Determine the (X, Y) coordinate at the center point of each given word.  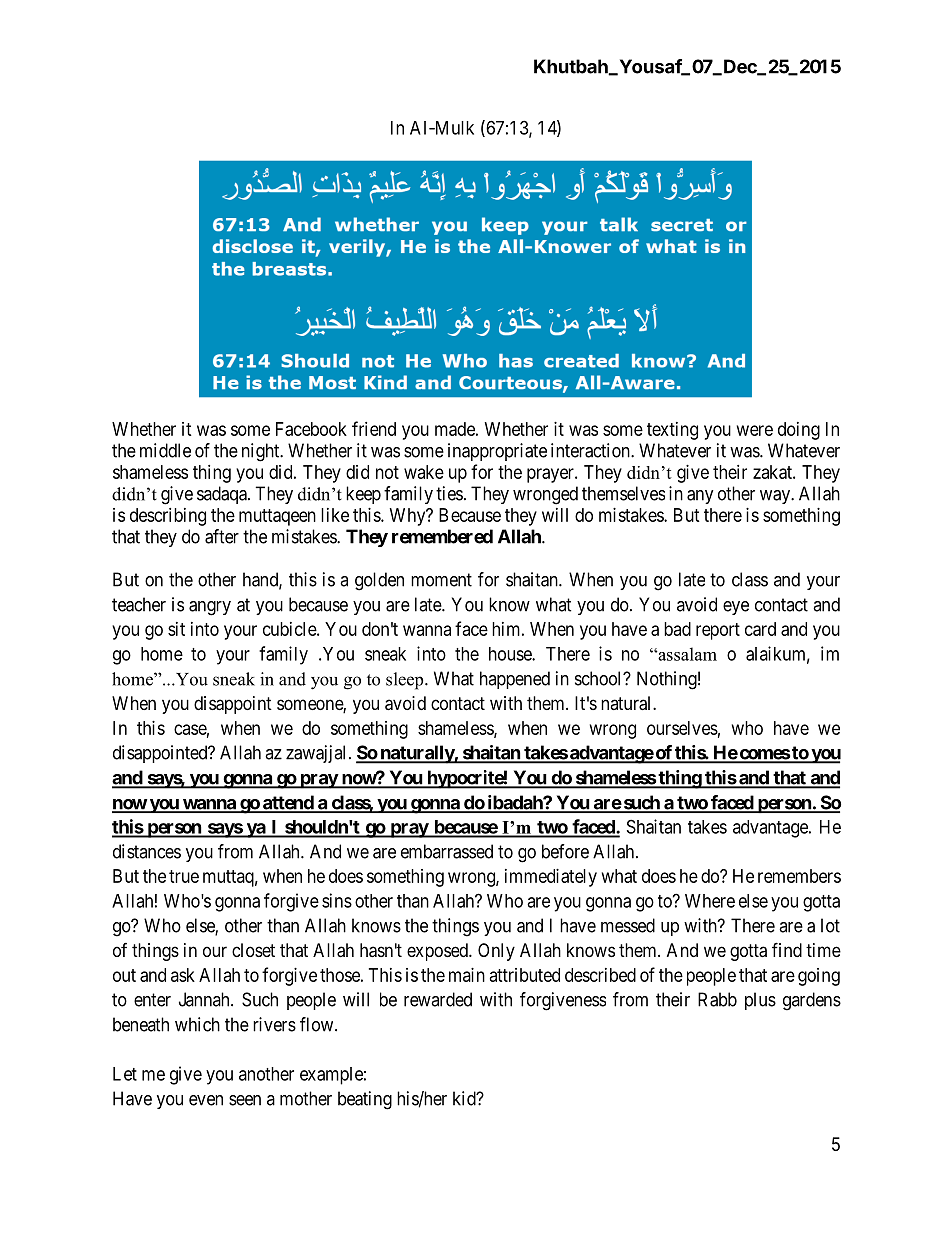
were (755, 430)
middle (165, 450)
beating (365, 1100)
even (206, 1100)
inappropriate (497, 452)
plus (760, 1001)
